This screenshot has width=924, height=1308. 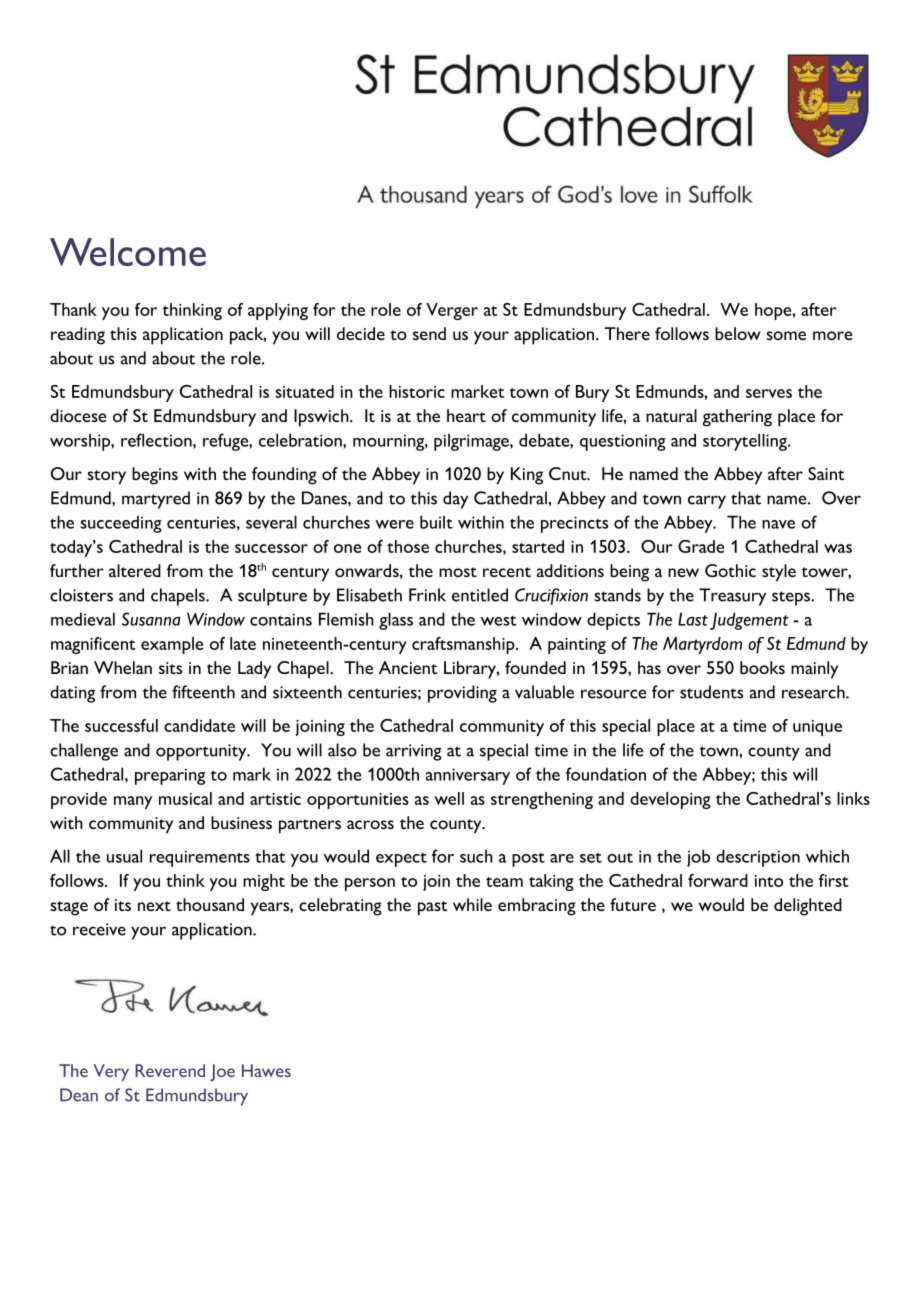 What do you see at coordinates (778, 524) in the screenshot?
I see `nave` at bounding box center [778, 524].
